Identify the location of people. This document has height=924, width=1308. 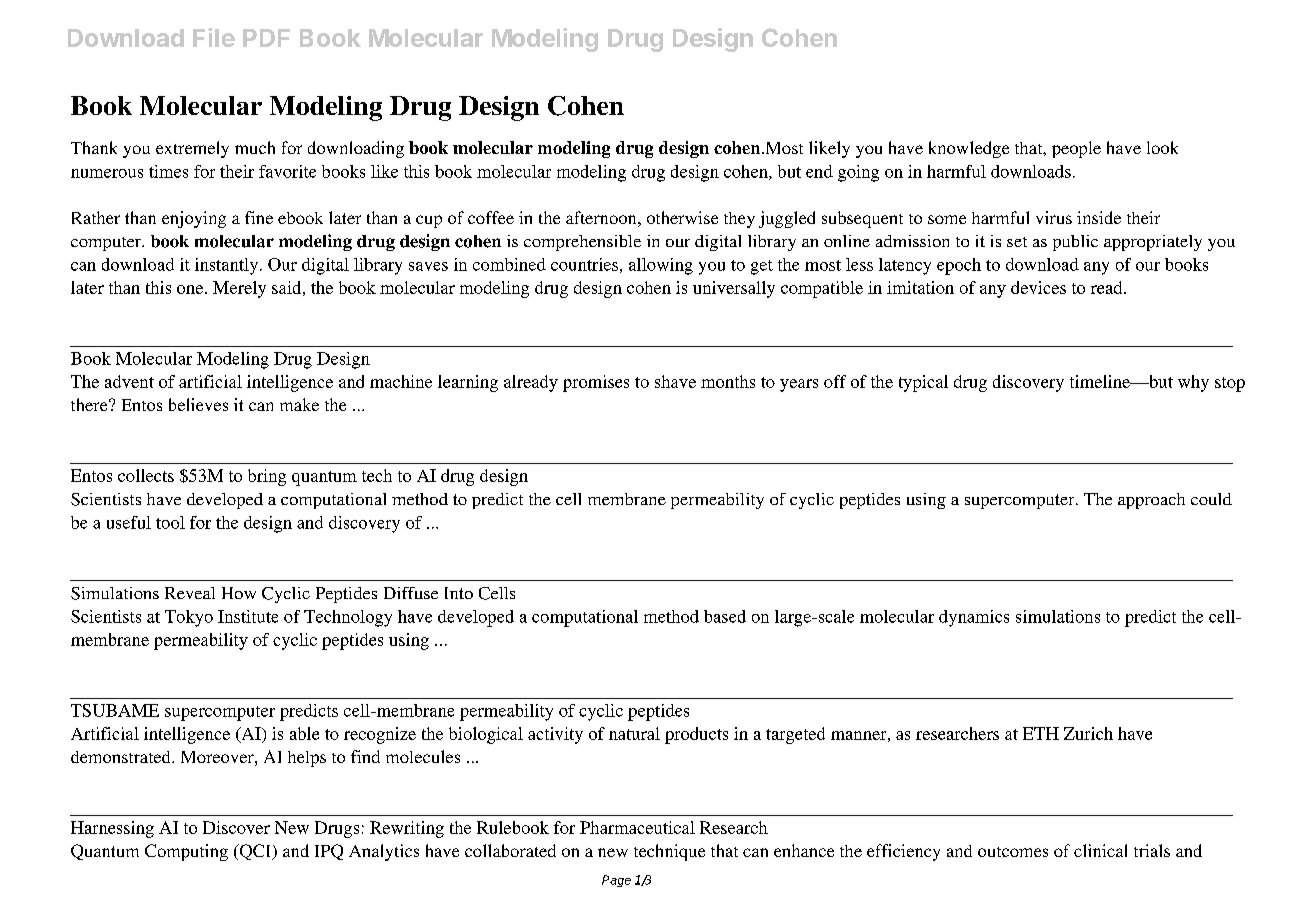
(1076, 149).
